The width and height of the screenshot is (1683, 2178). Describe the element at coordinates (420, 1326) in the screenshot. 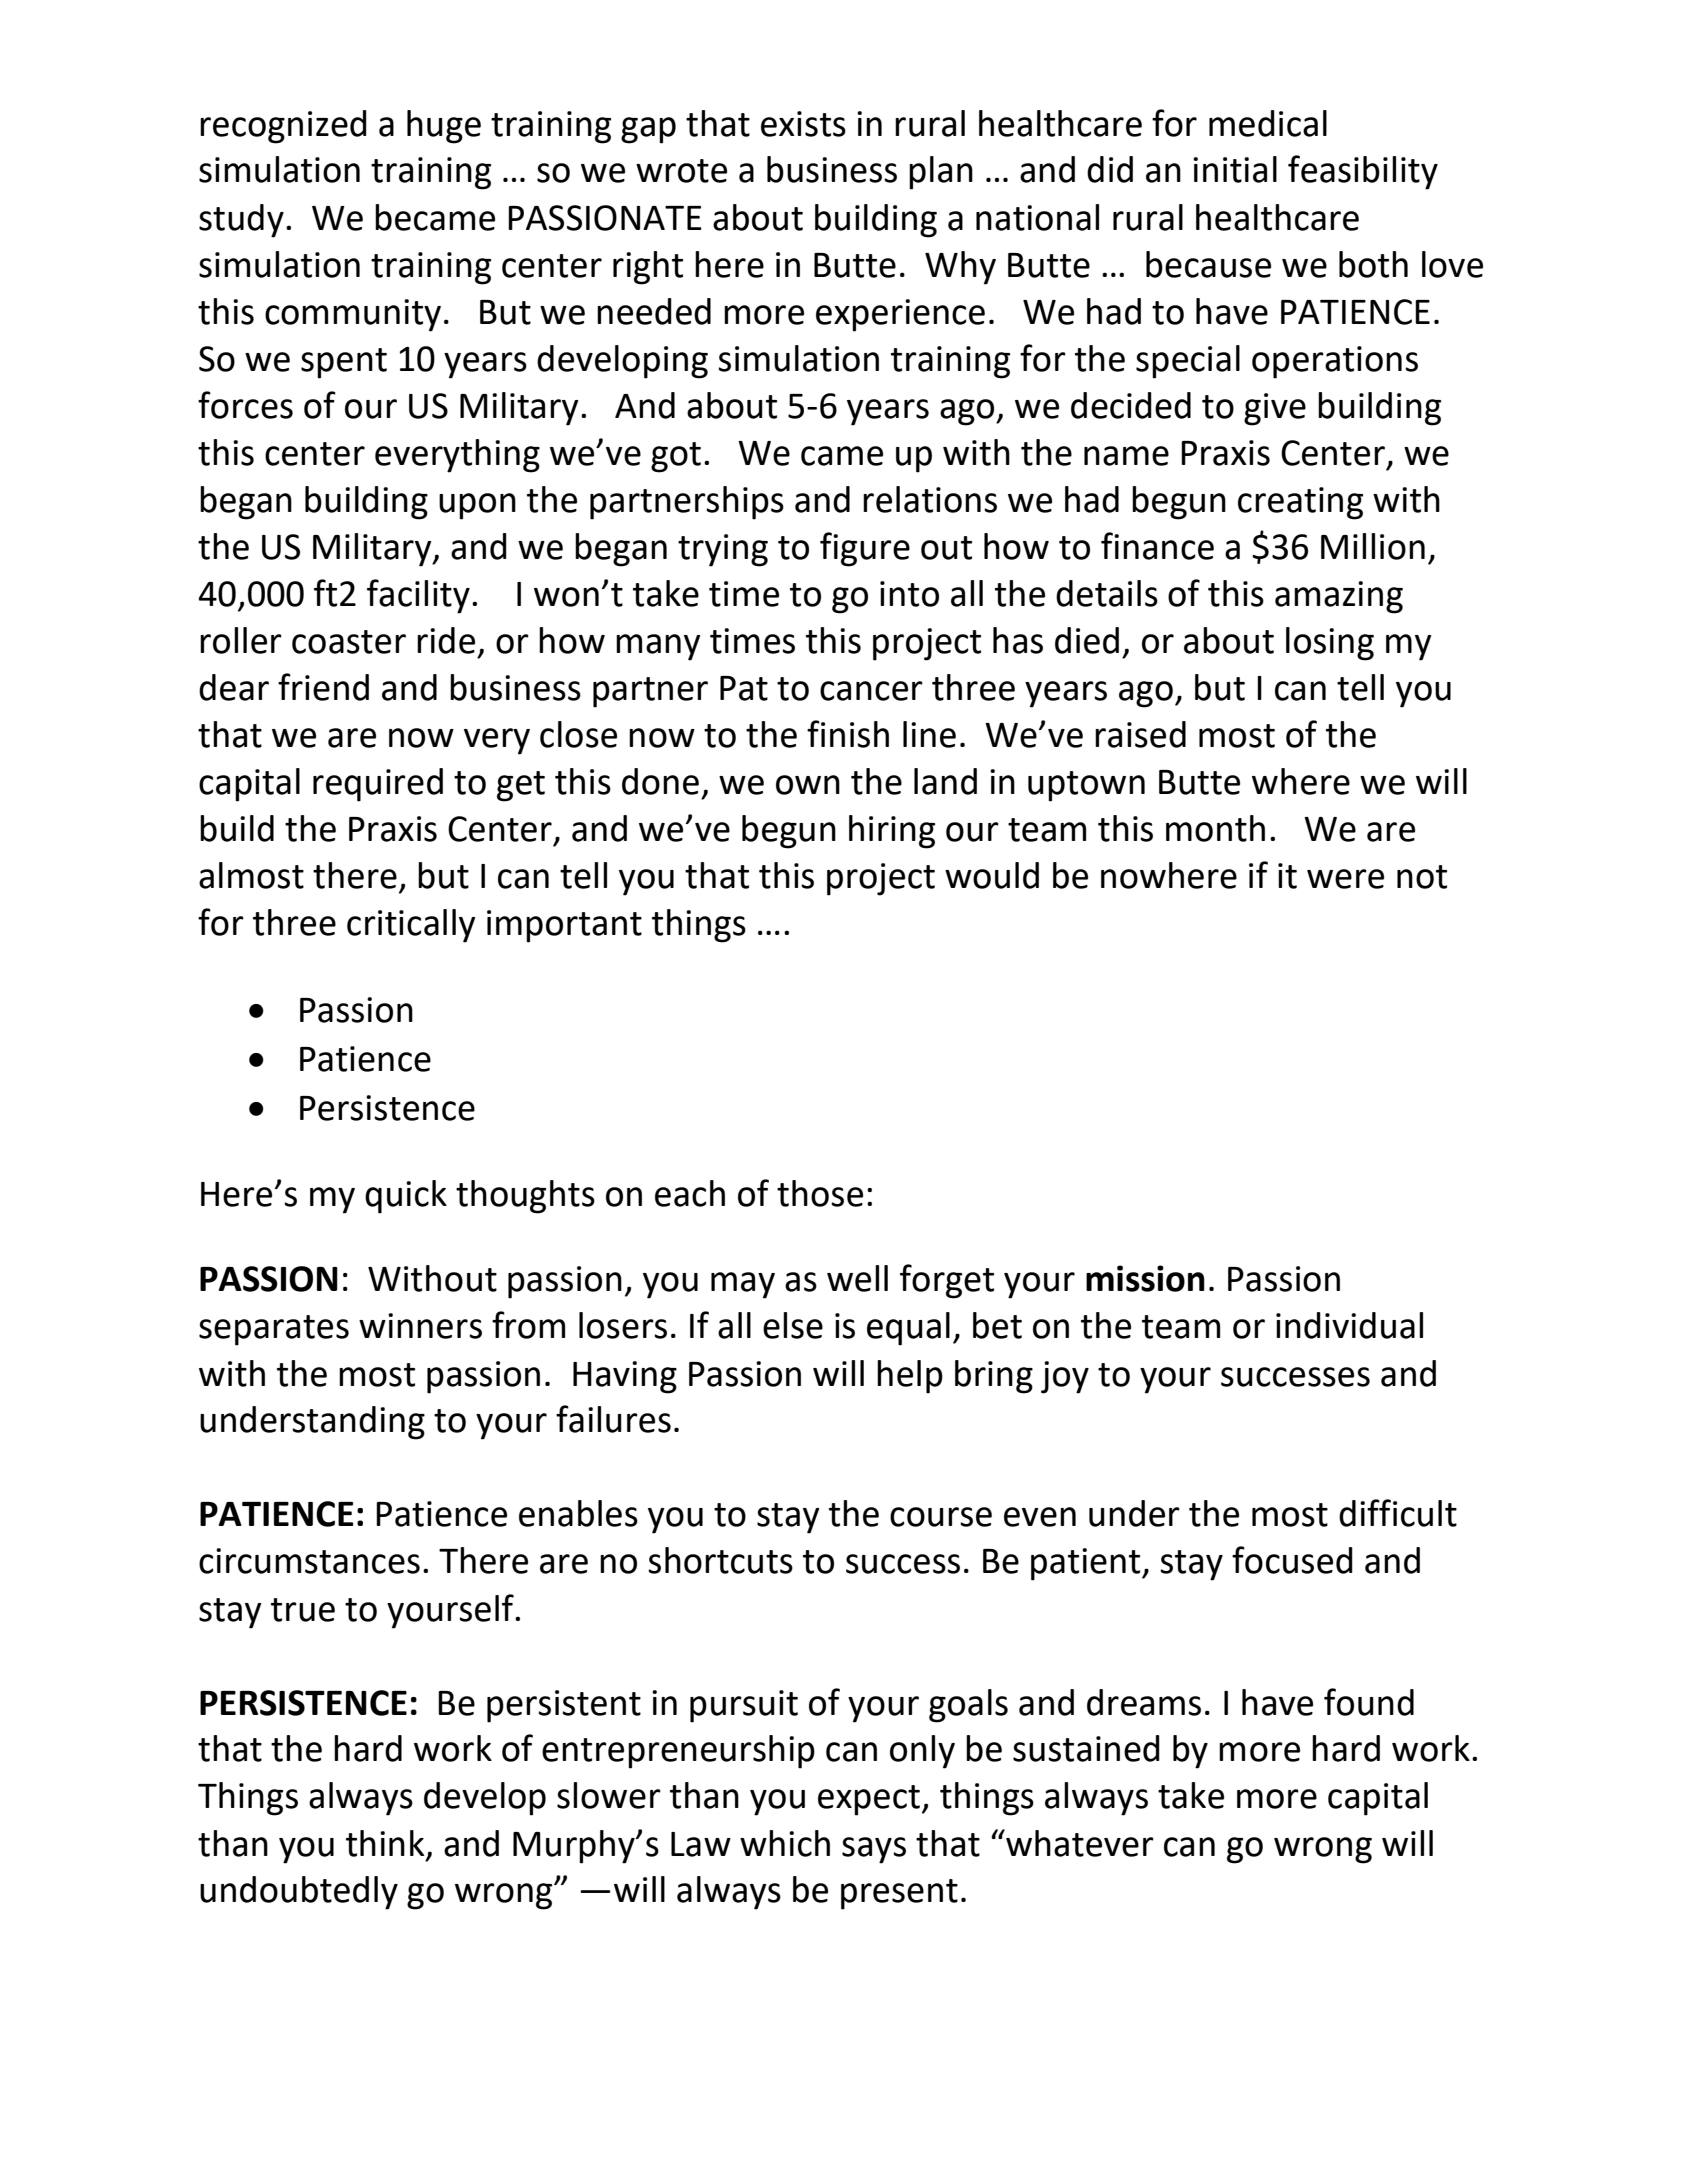

I see `winners` at that location.
